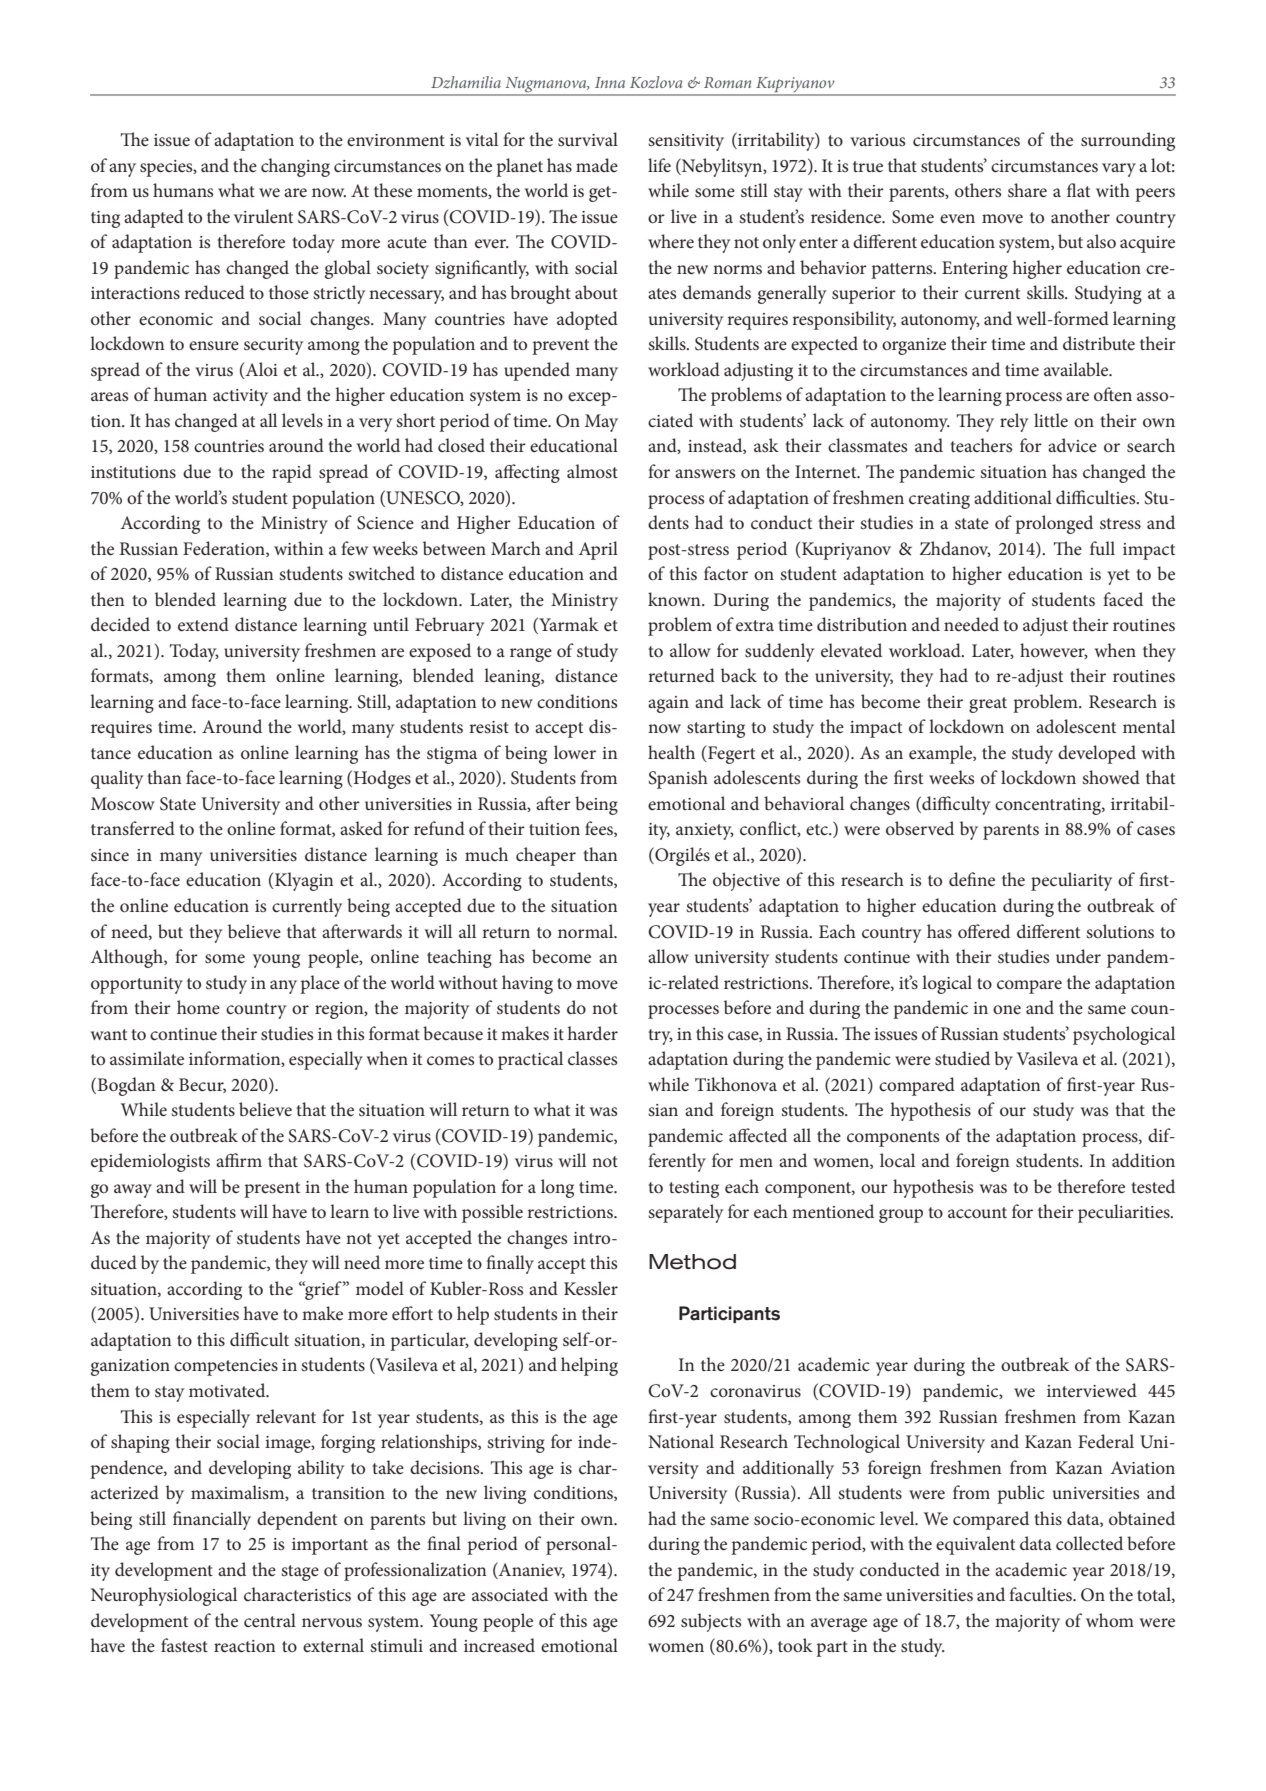 This image has height=1791, width=1266. What do you see at coordinates (1042, 1594) in the image?
I see `faculties` at bounding box center [1042, 1594].
